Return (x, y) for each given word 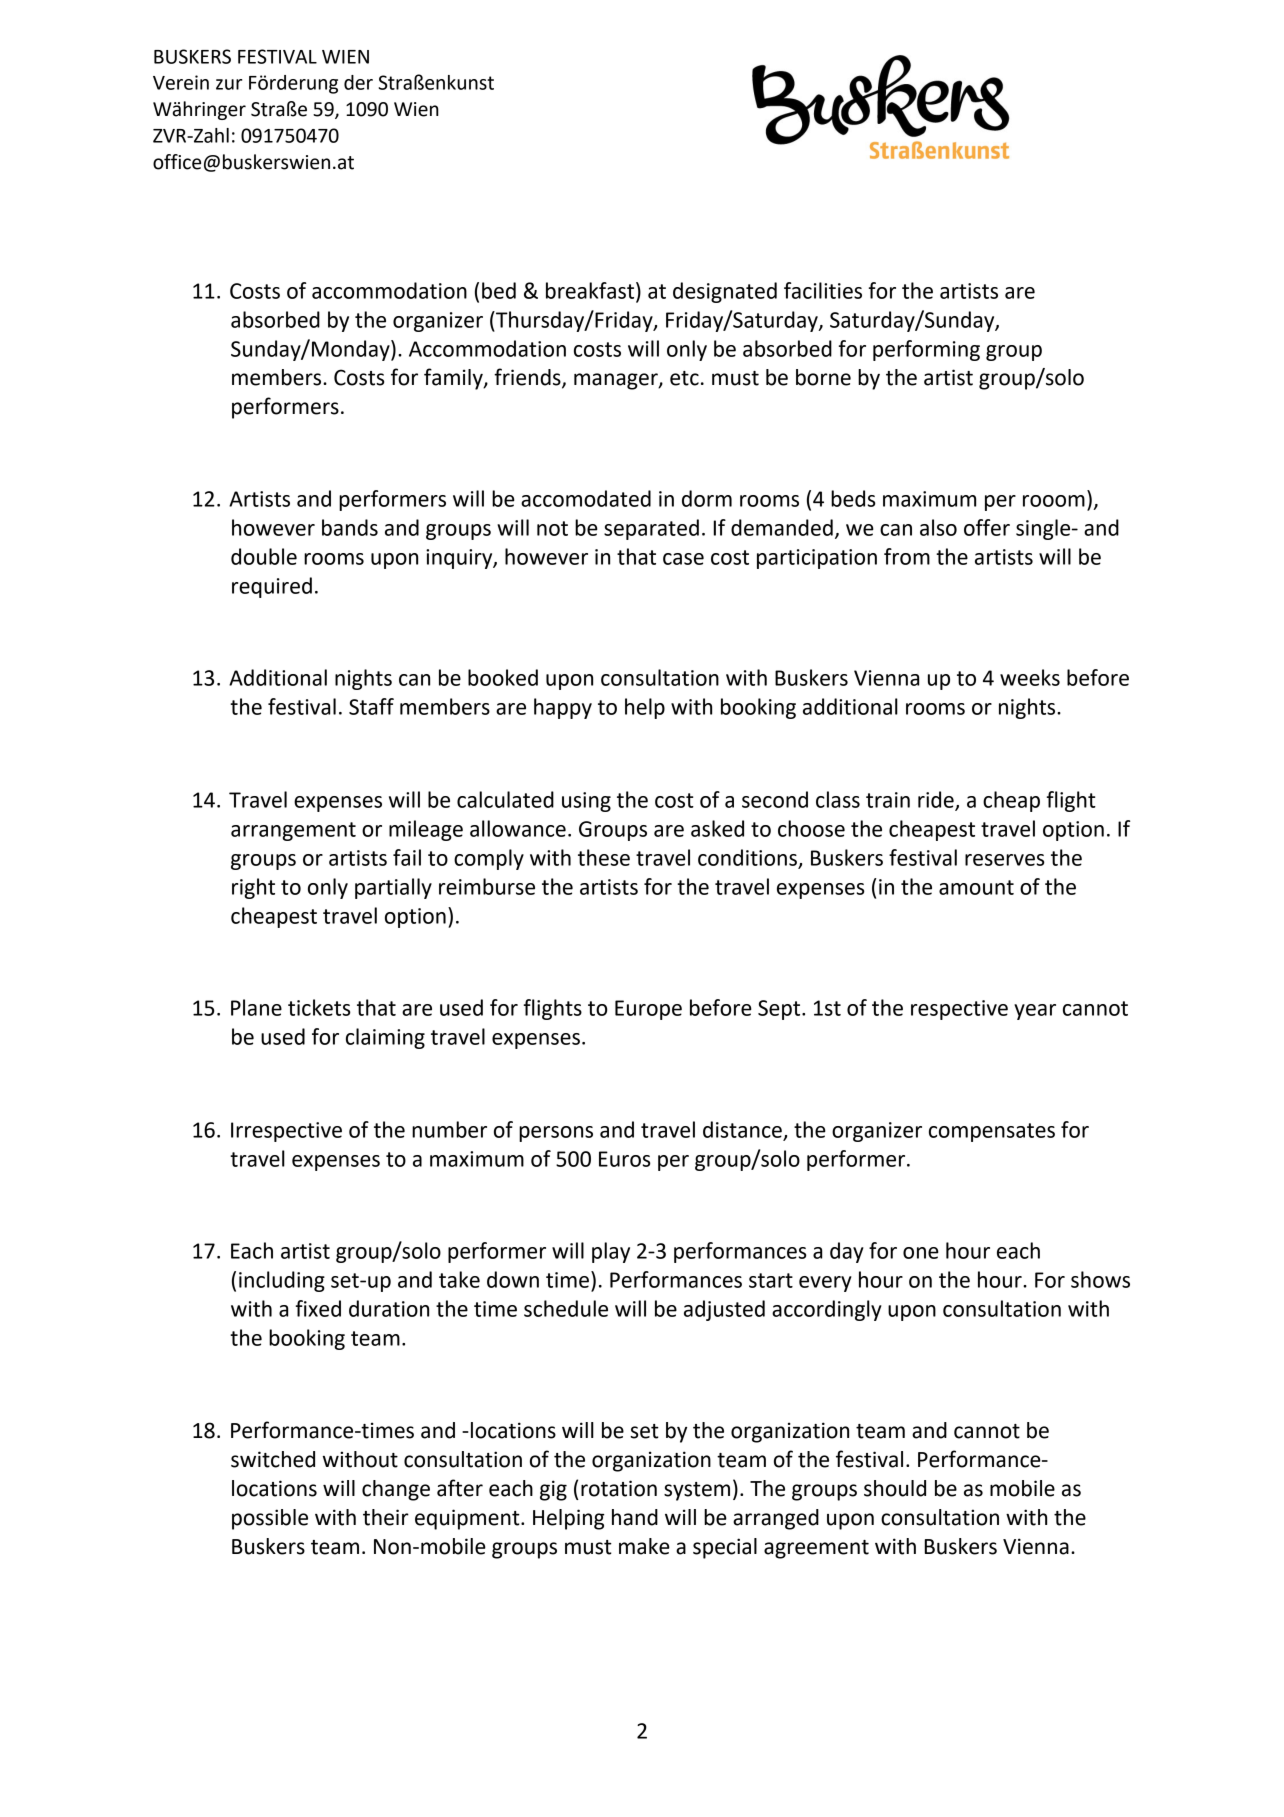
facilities (823, 290)
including (282, 1281)
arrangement (293, 831)
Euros (625, 1159)
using (586, 802)
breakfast (591, 291)
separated (651, 529)
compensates (992, 1132)
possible (270, 1519)
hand (635, 1517)
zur (229, 84)
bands (350, 527)
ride (937, 800)
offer (987, 527)
